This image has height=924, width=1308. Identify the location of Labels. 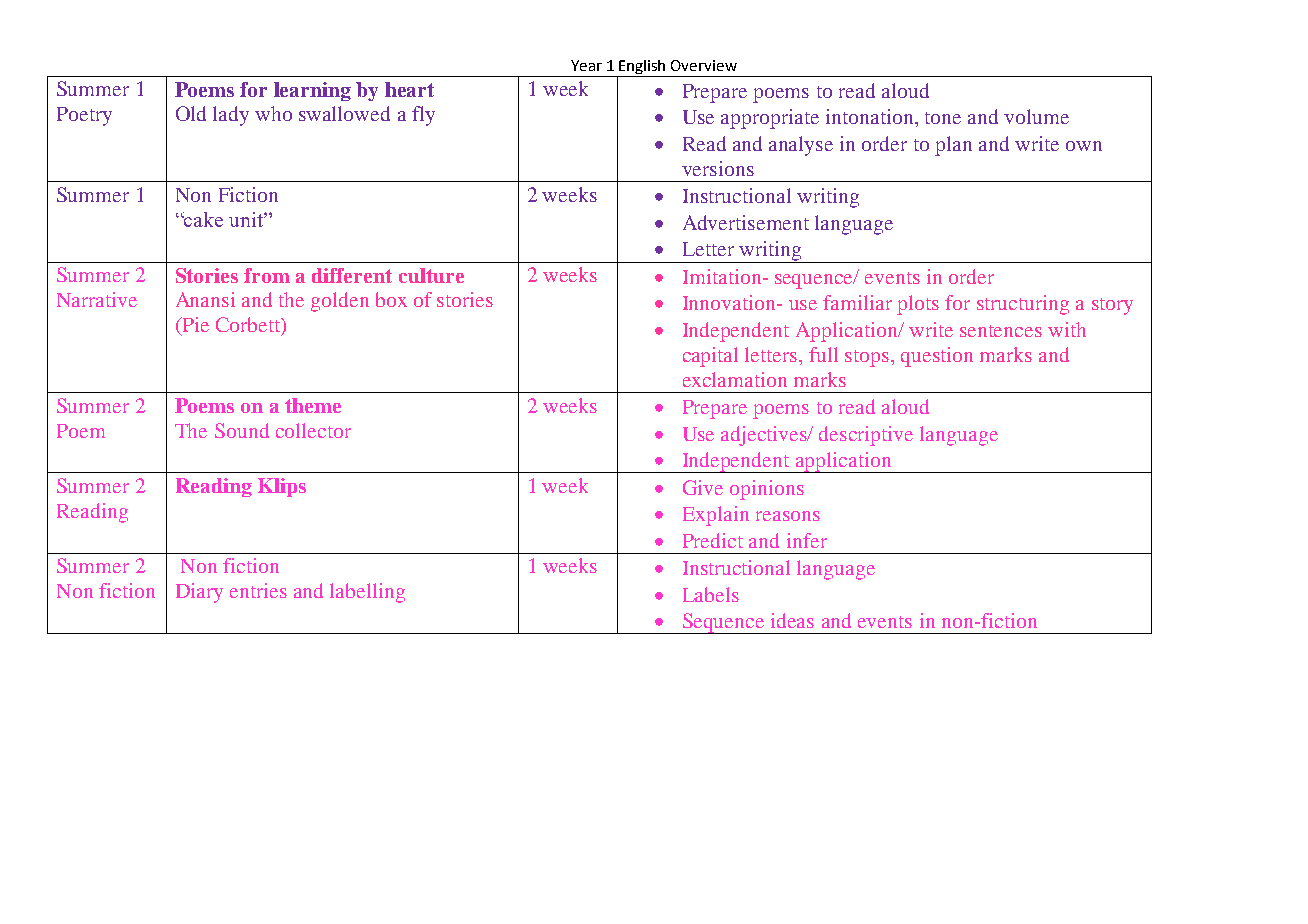
(711, 594).
